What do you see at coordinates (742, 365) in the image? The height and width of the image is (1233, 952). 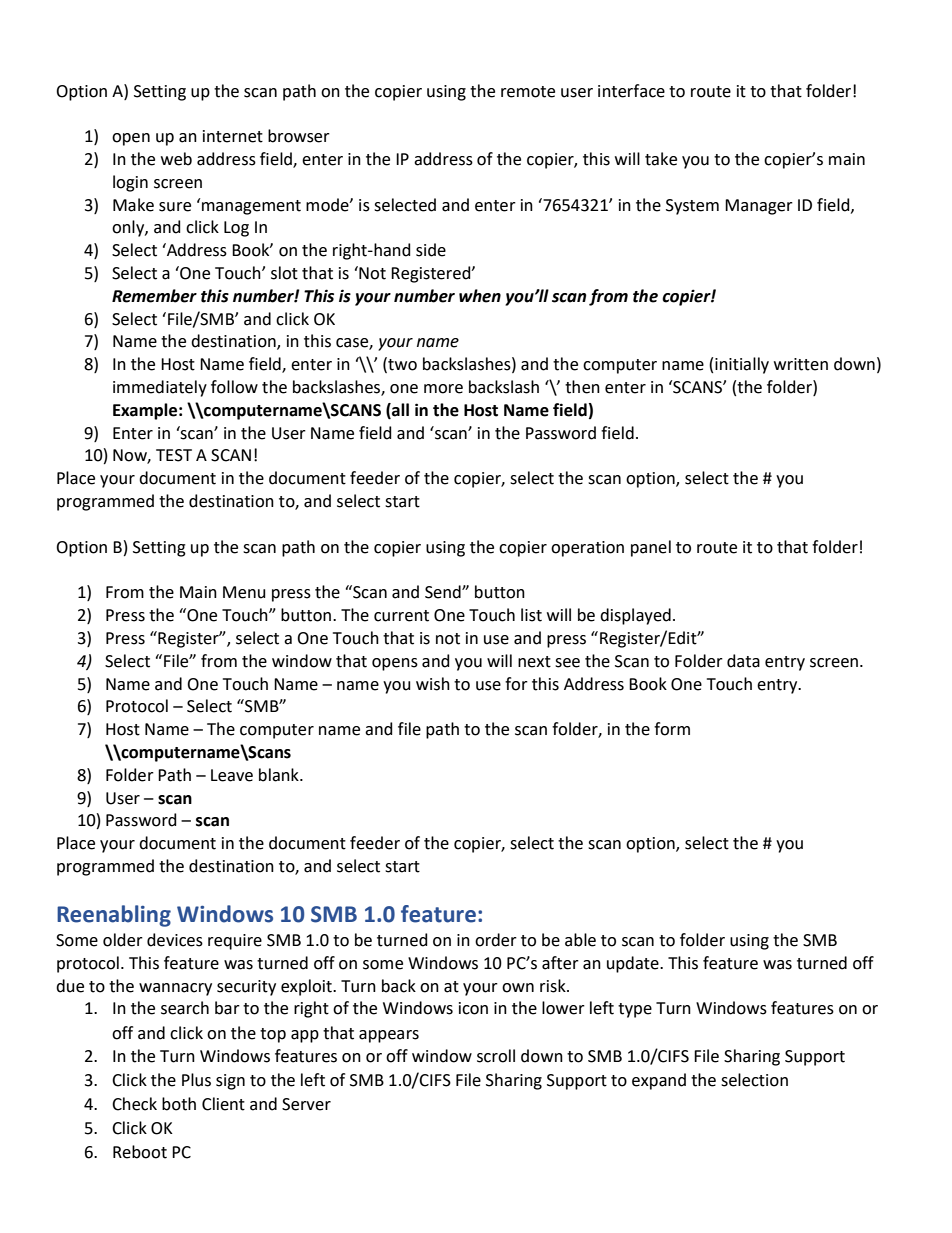 I see `initially` at bounding box center [742, 365].
